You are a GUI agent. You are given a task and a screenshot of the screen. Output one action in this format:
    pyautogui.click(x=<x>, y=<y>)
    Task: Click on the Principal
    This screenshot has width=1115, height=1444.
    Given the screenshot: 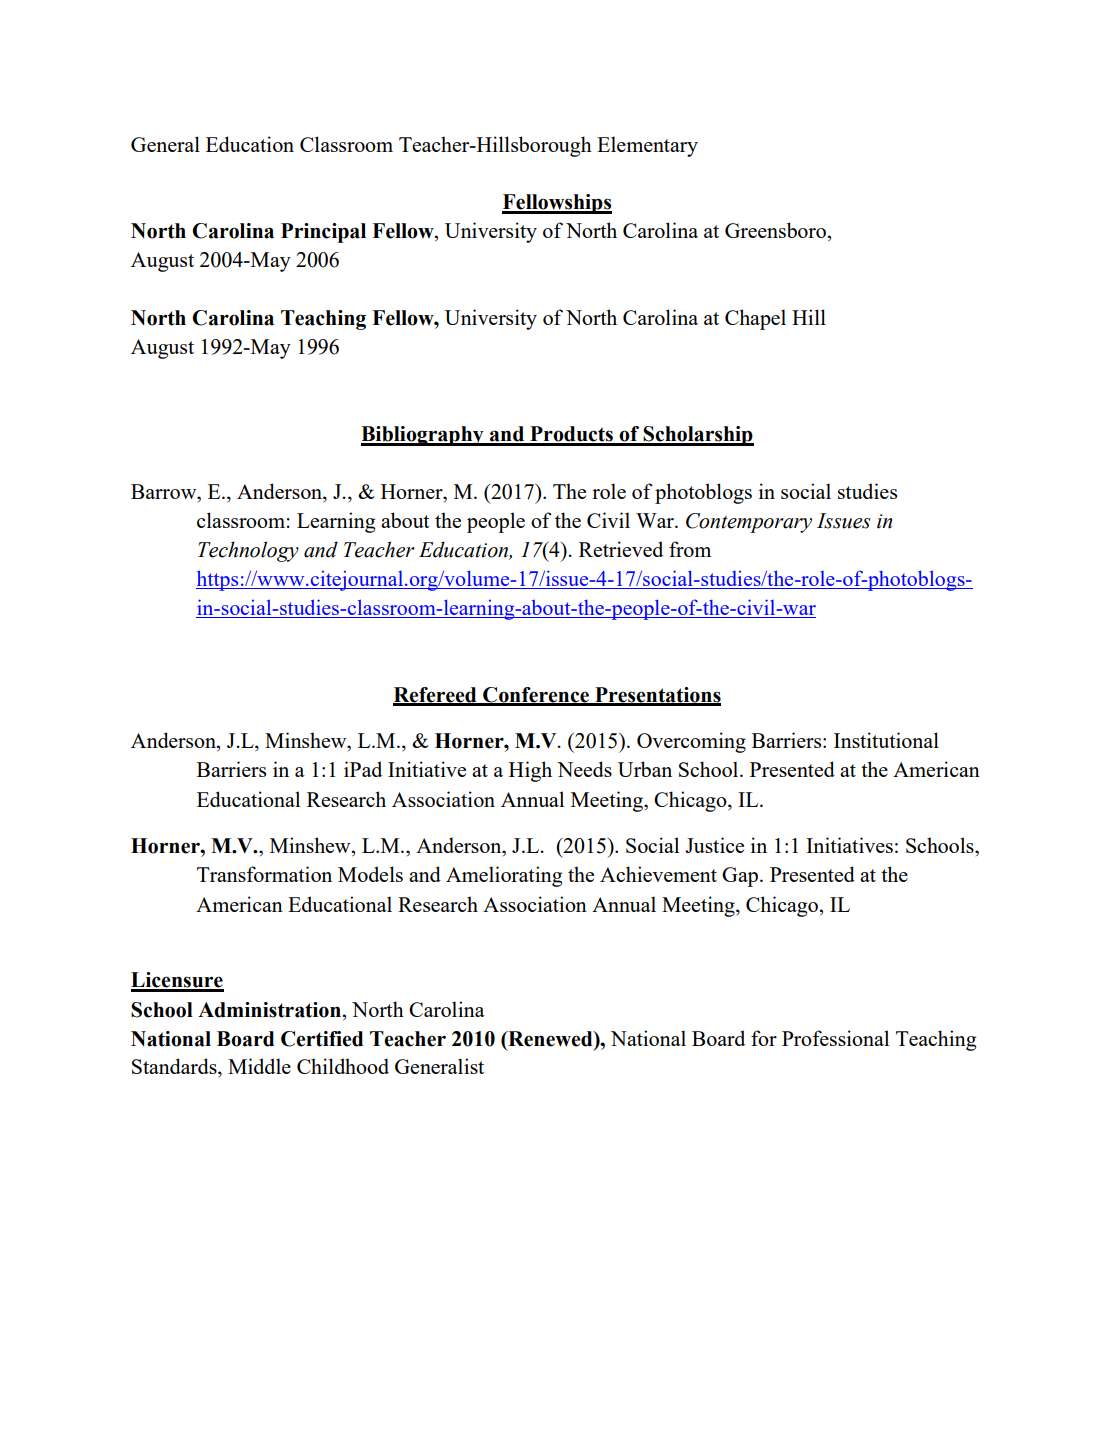 What is the action you would take?
    pyautogui.click(x=323, y=233)
